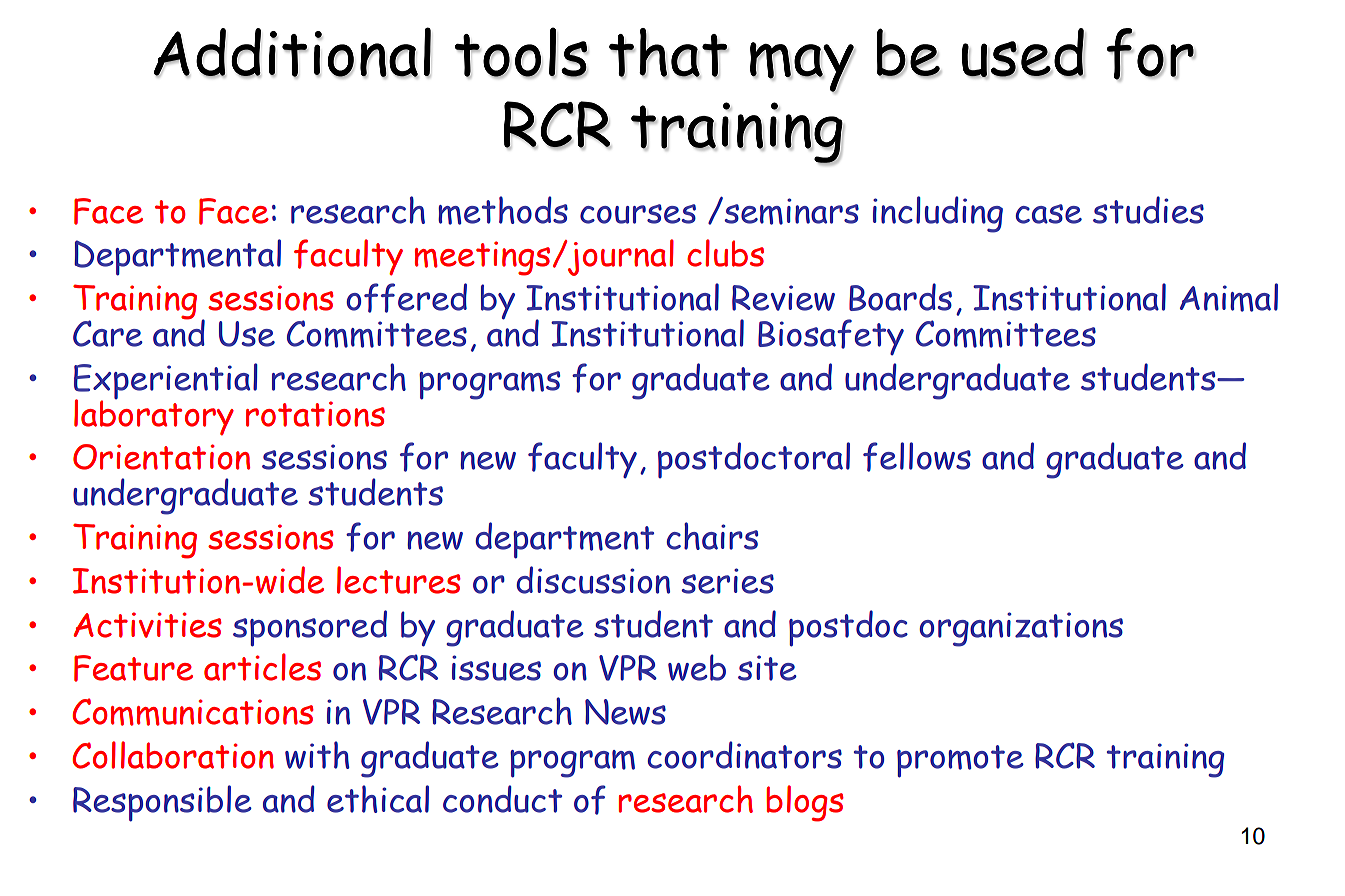 The width and height of the image is (1345, 896). What do you see at coordinates (173, 755) in the image?
I see `Collaboration` at bounding box center [173, 755].
